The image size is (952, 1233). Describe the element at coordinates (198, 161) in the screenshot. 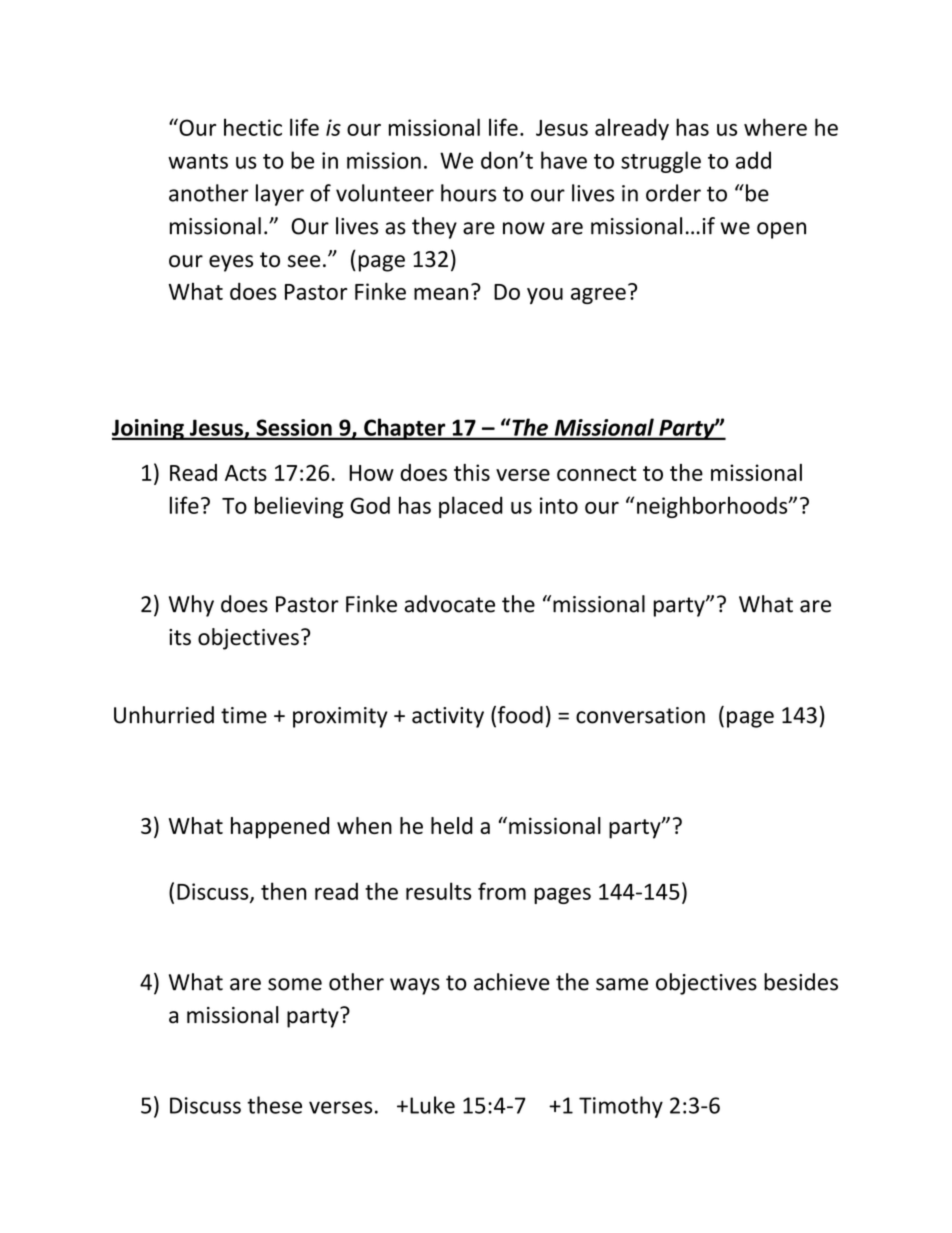

I see `wants` at that location.
